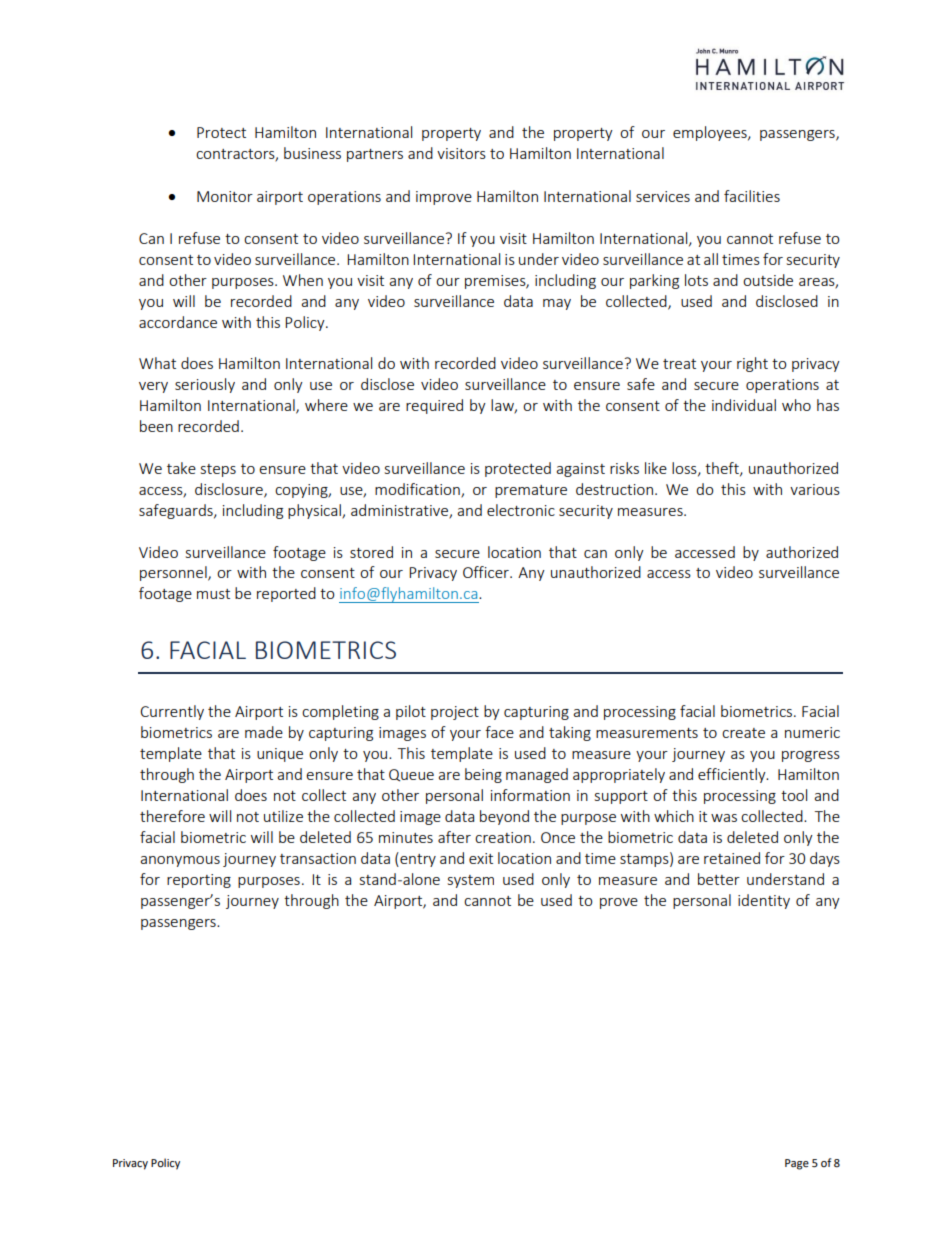  What do you see at coordinates (283, 816) in the page?
I see `utilize` at bounding box center [283, 816].
